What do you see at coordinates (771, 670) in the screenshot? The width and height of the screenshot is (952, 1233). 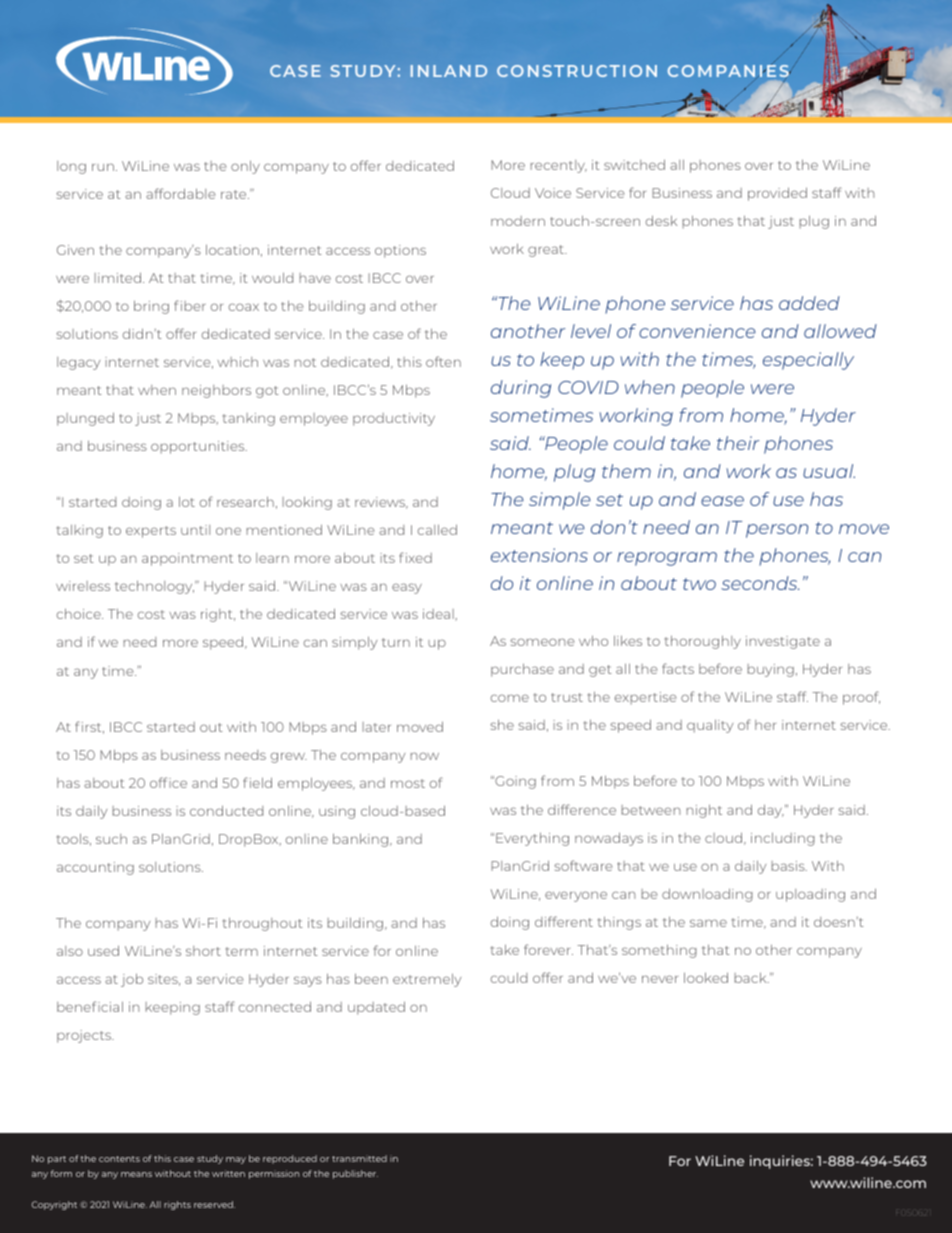 I see `buying` at bounding box center [771, 670].
